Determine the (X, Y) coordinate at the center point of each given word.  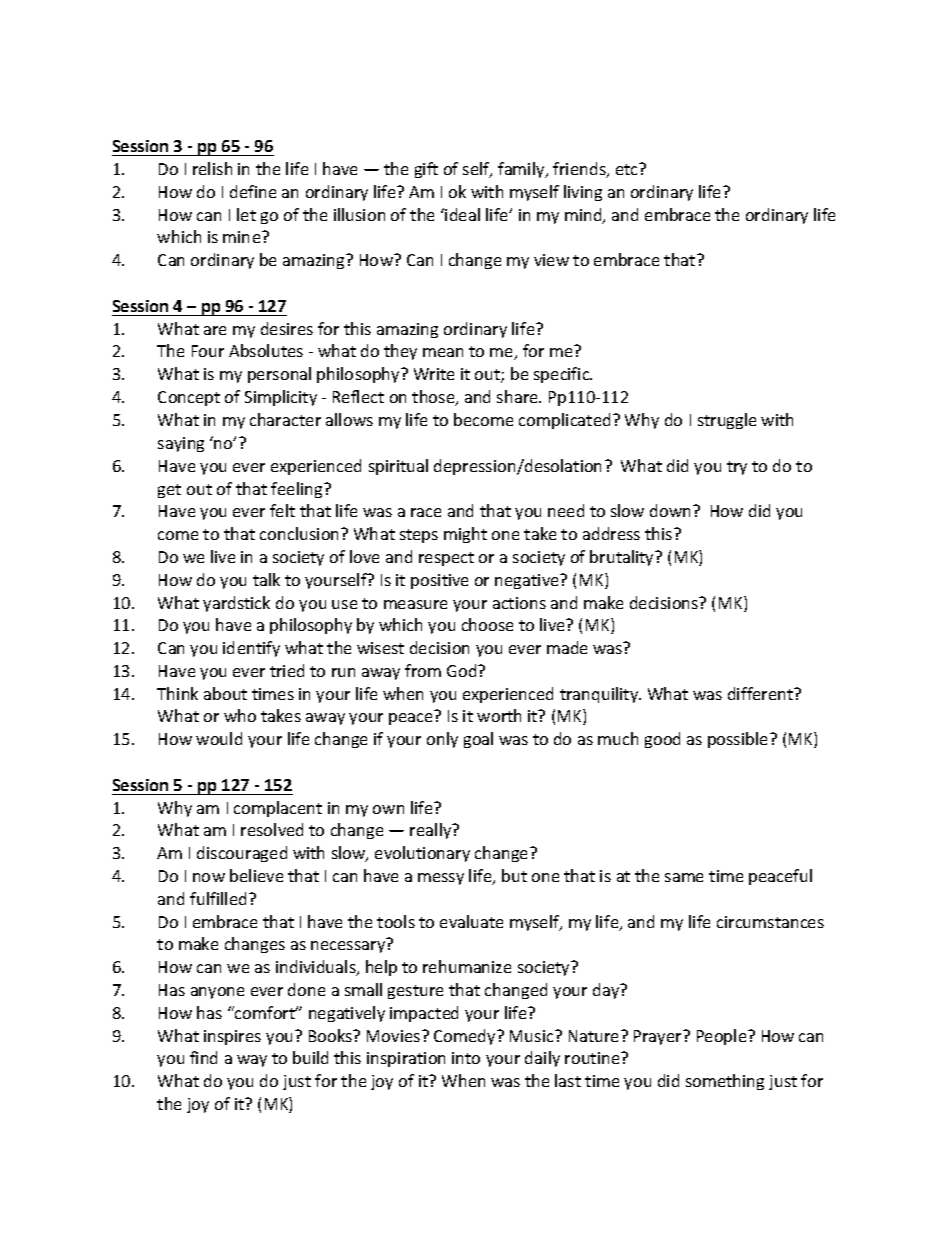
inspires (232, 1037)
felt (282, 510)
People (723, 1037)
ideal (461, 214)
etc (628, 169)
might (465, 535)
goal (478, 740)
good (662, 740)
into (466, 1058)
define (253, 191)
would (219, 738)
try (737, 468)
